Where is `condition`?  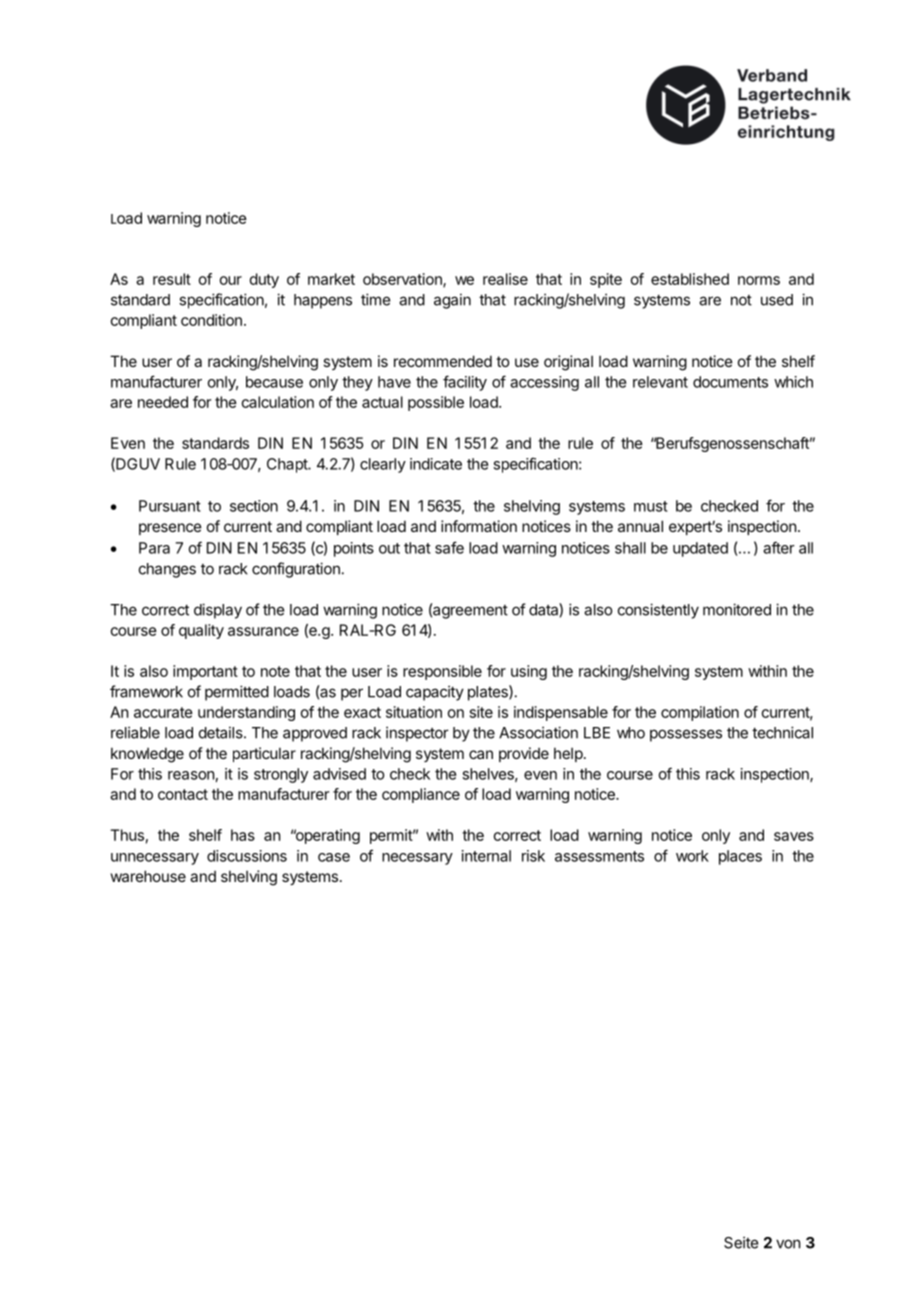 condition is located at coordinates (211, 320).
